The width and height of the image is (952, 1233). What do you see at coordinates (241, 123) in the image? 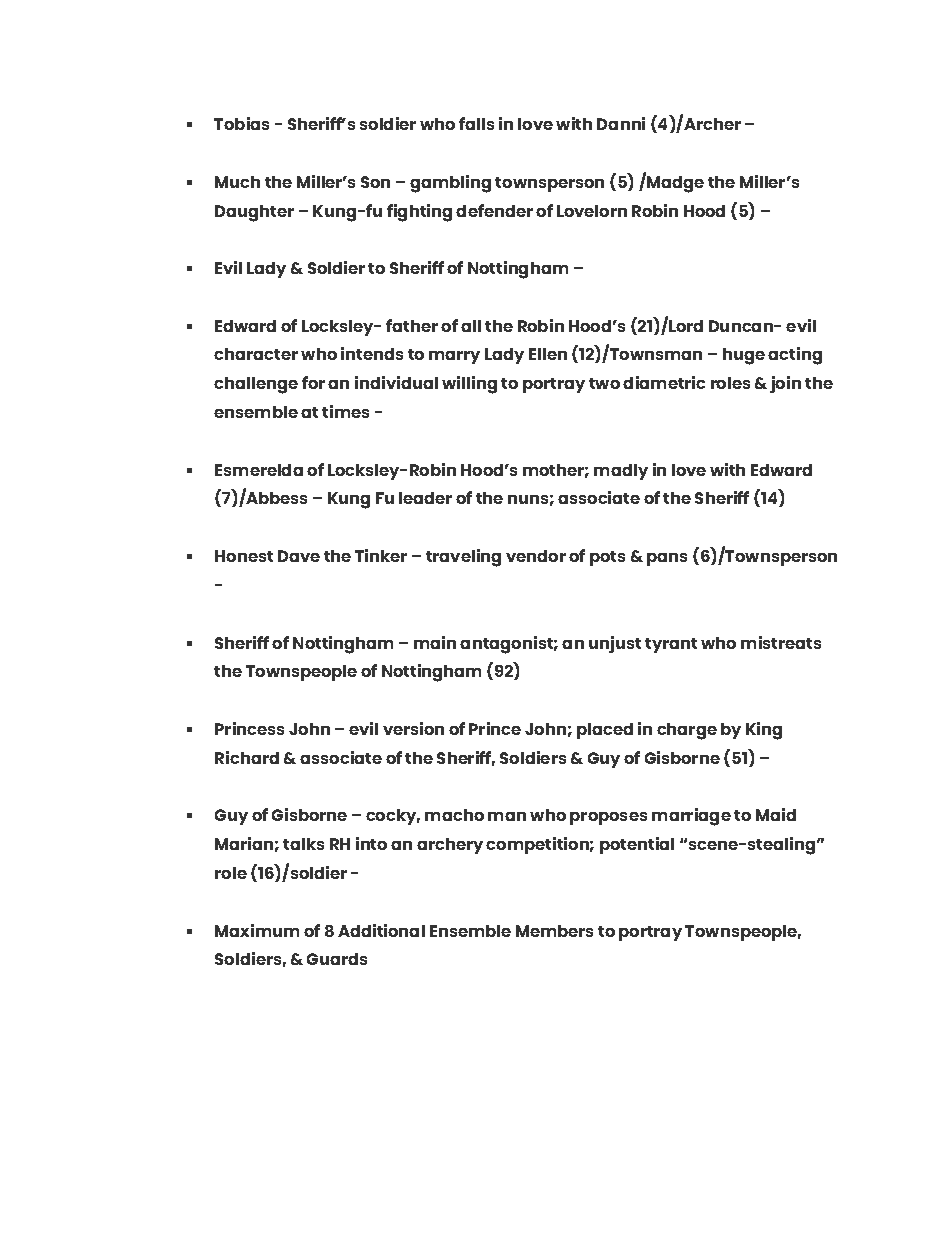
I see `Tobias` at bounding box center [241, 123].
